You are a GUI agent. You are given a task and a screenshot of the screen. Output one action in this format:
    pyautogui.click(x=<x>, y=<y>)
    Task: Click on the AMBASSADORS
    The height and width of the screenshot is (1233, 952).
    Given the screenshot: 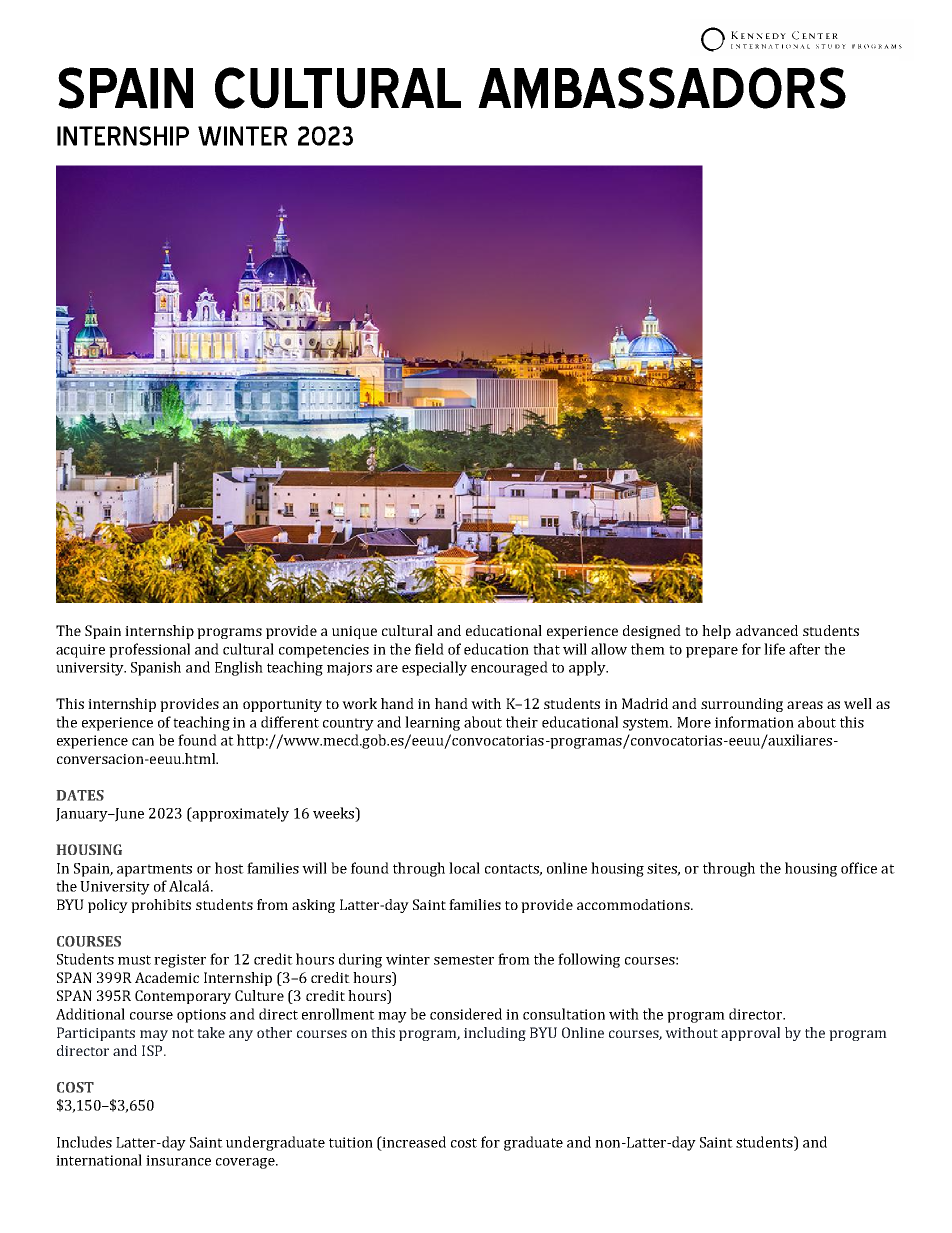 What is the action you would take?
    pyautogui.click(x=662, y=88)
